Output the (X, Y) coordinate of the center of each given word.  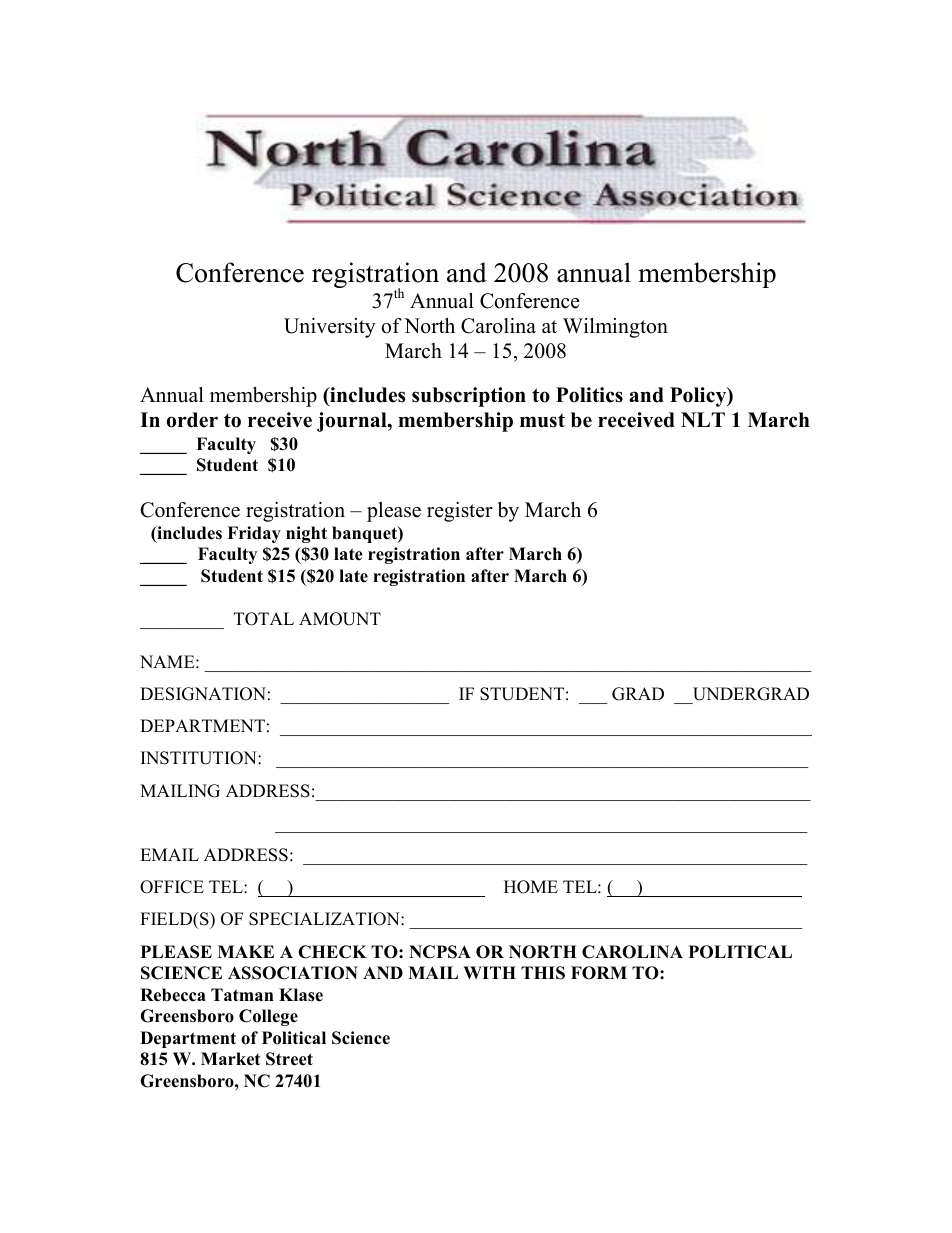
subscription (469, 397)
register (460, 512)
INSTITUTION (200, 758)
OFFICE (172, 887)
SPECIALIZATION (325, 919)
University (330, 328)
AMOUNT (340, 619)
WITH (489, 972)
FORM (599, 973)
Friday (254, 534)
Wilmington (615, 328)
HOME (531, 887)
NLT (703, 419)
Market (230, 1059)
